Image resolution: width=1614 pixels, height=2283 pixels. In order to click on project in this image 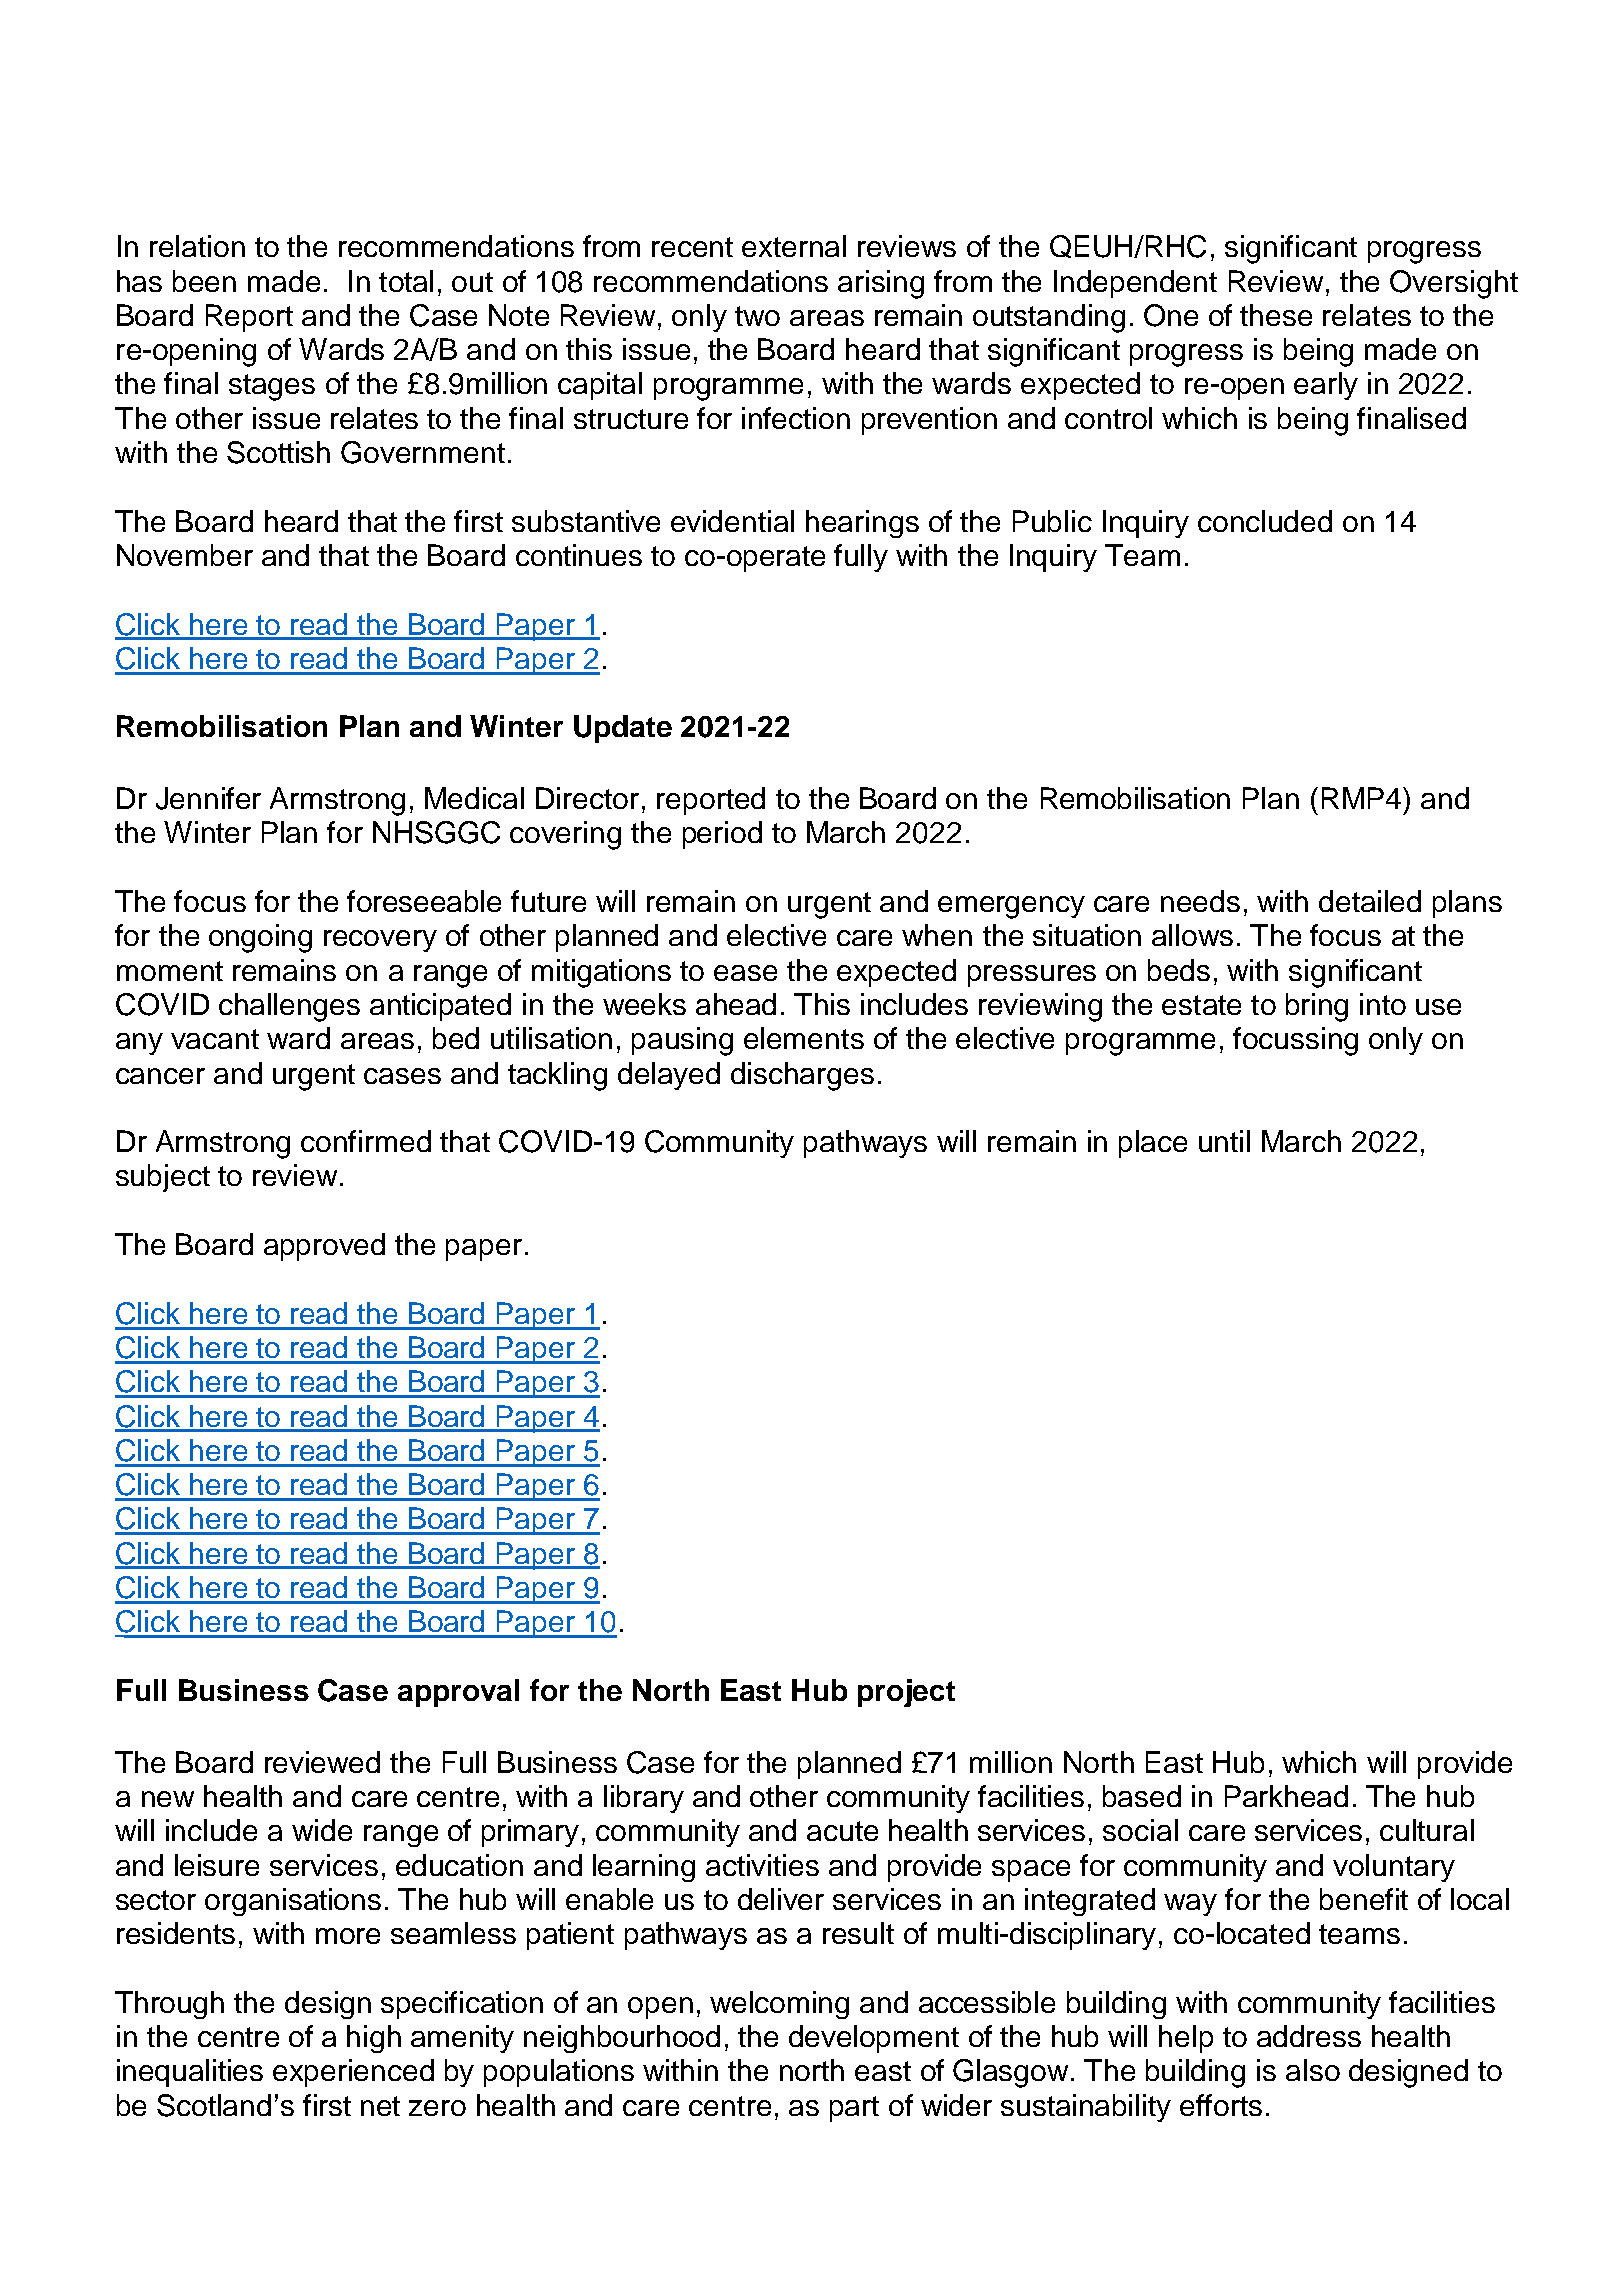, I will do `click(906, 1693)`.
